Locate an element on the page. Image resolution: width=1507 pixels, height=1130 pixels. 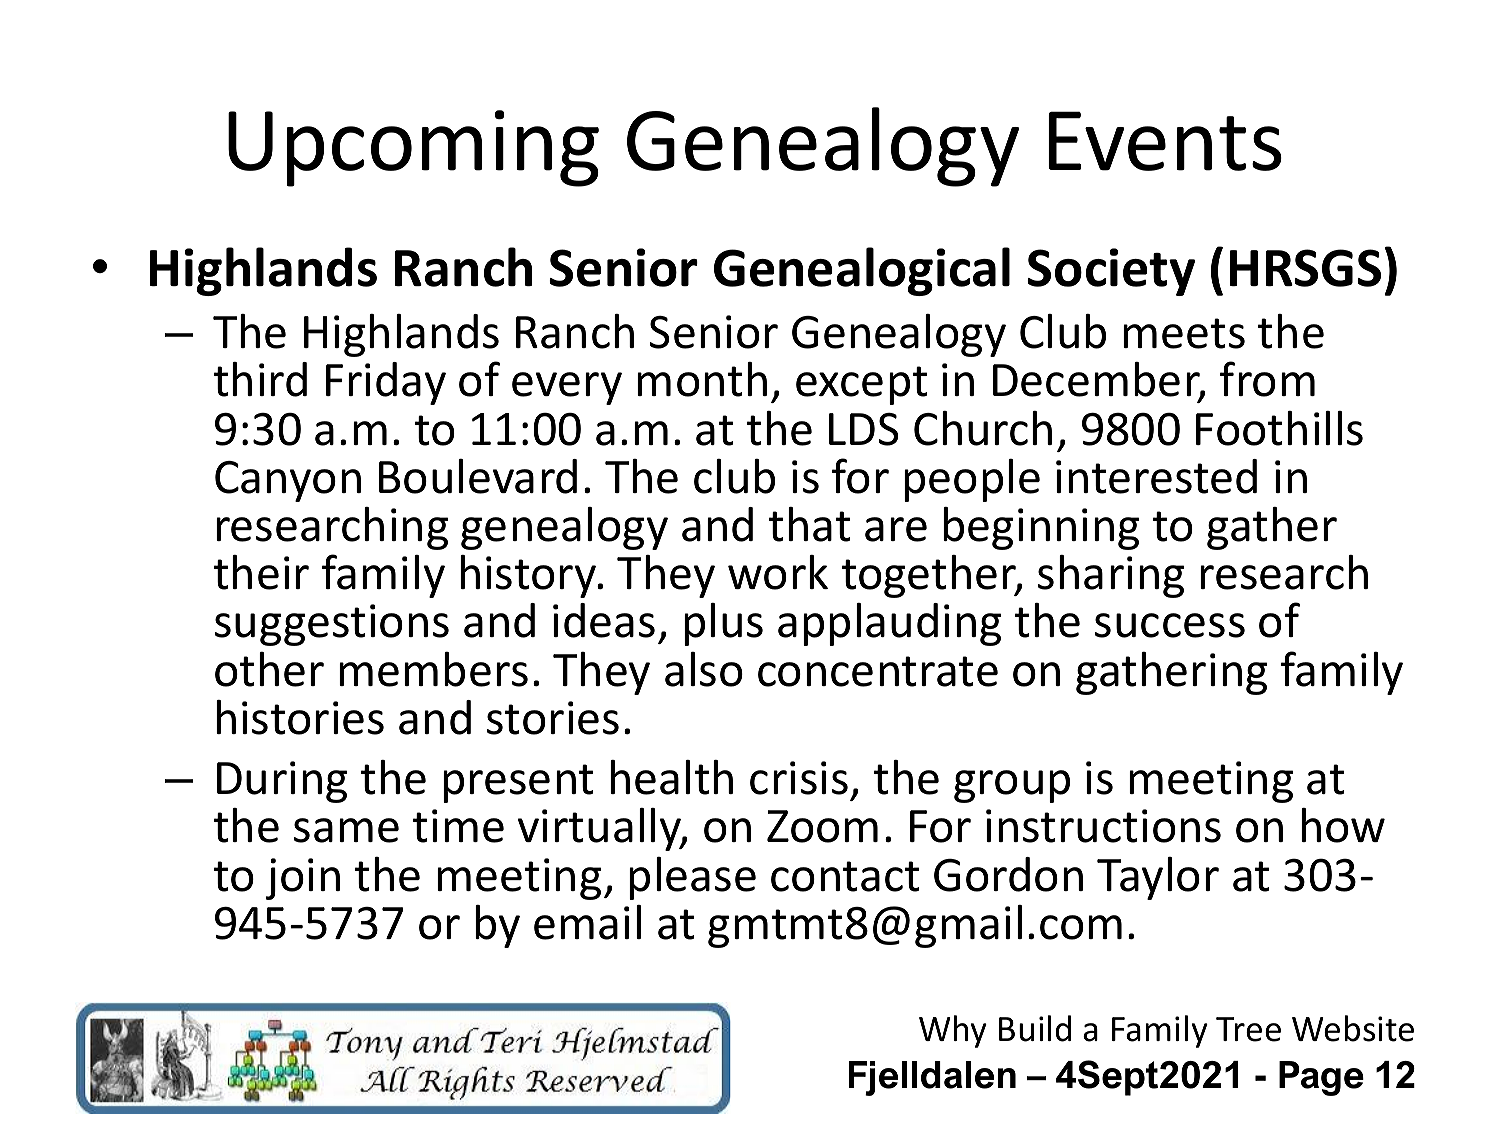
interested is located at coordinates (1156, 476).
